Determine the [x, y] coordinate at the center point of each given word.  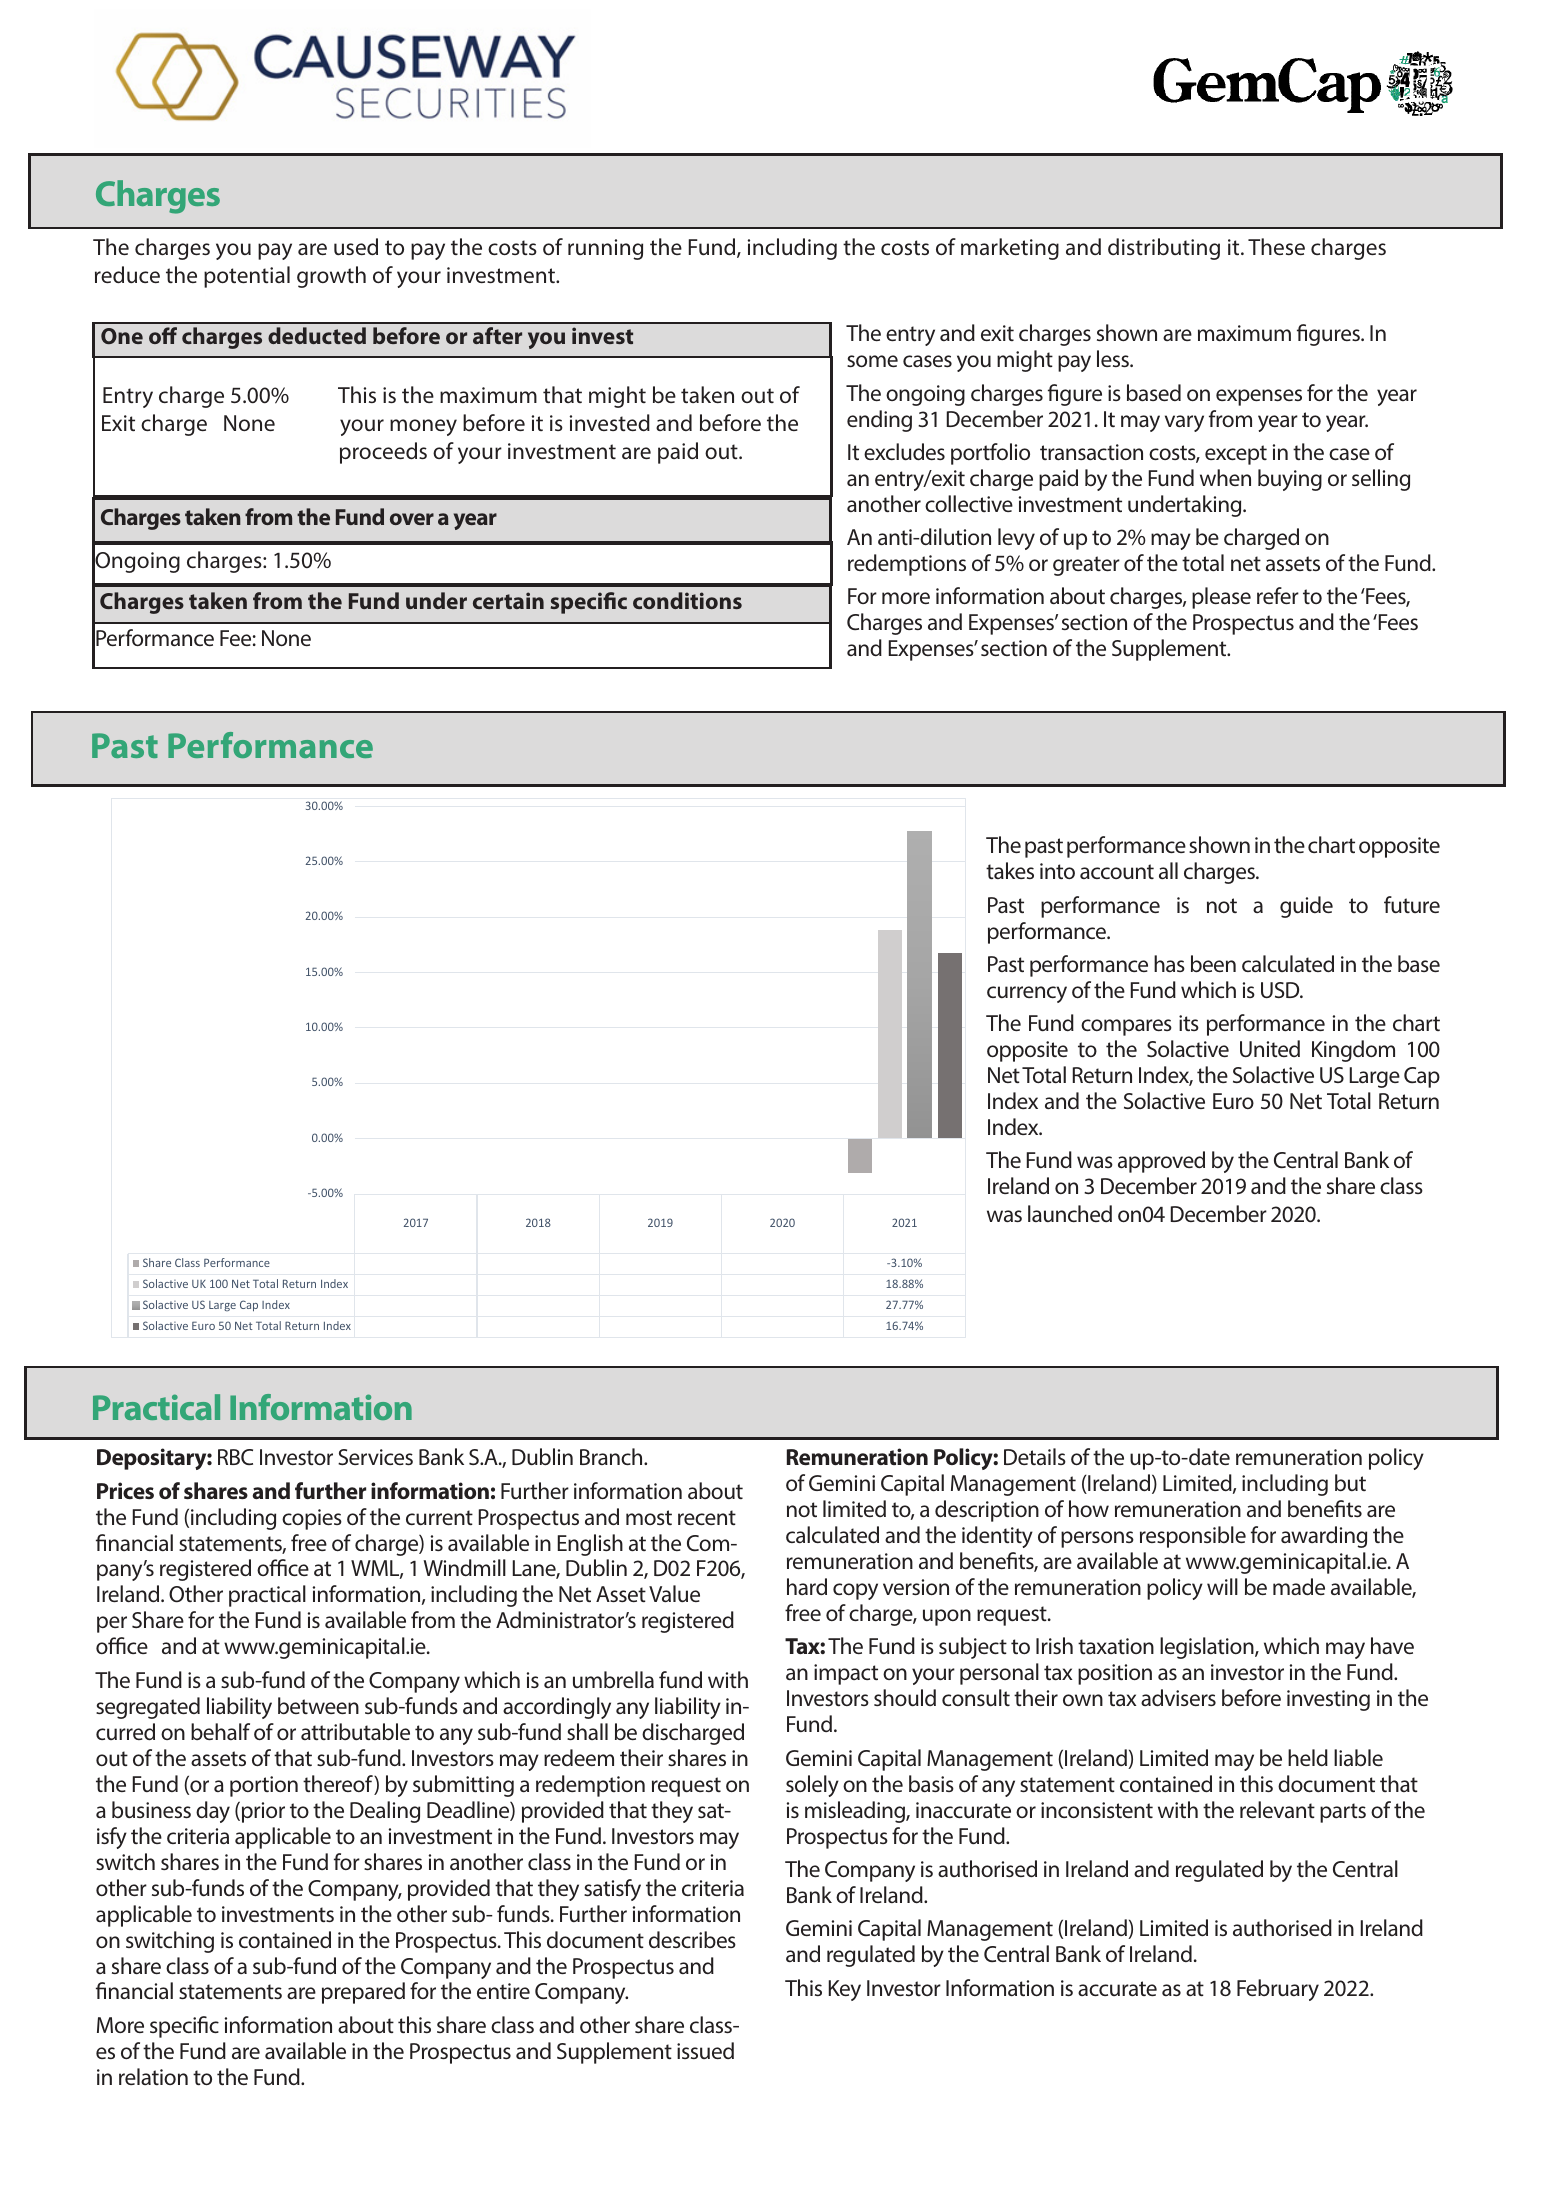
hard [807, 1586]
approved [1161, 1162]
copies [312, 1519]
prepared [363, 1993]
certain [508, 600]
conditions [687, 600]
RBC [235, 1457]
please [1221, 598]
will [1222, 1586]
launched [1070, 1213]
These [1276, 246]
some [872, 361]
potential [247, 277]
